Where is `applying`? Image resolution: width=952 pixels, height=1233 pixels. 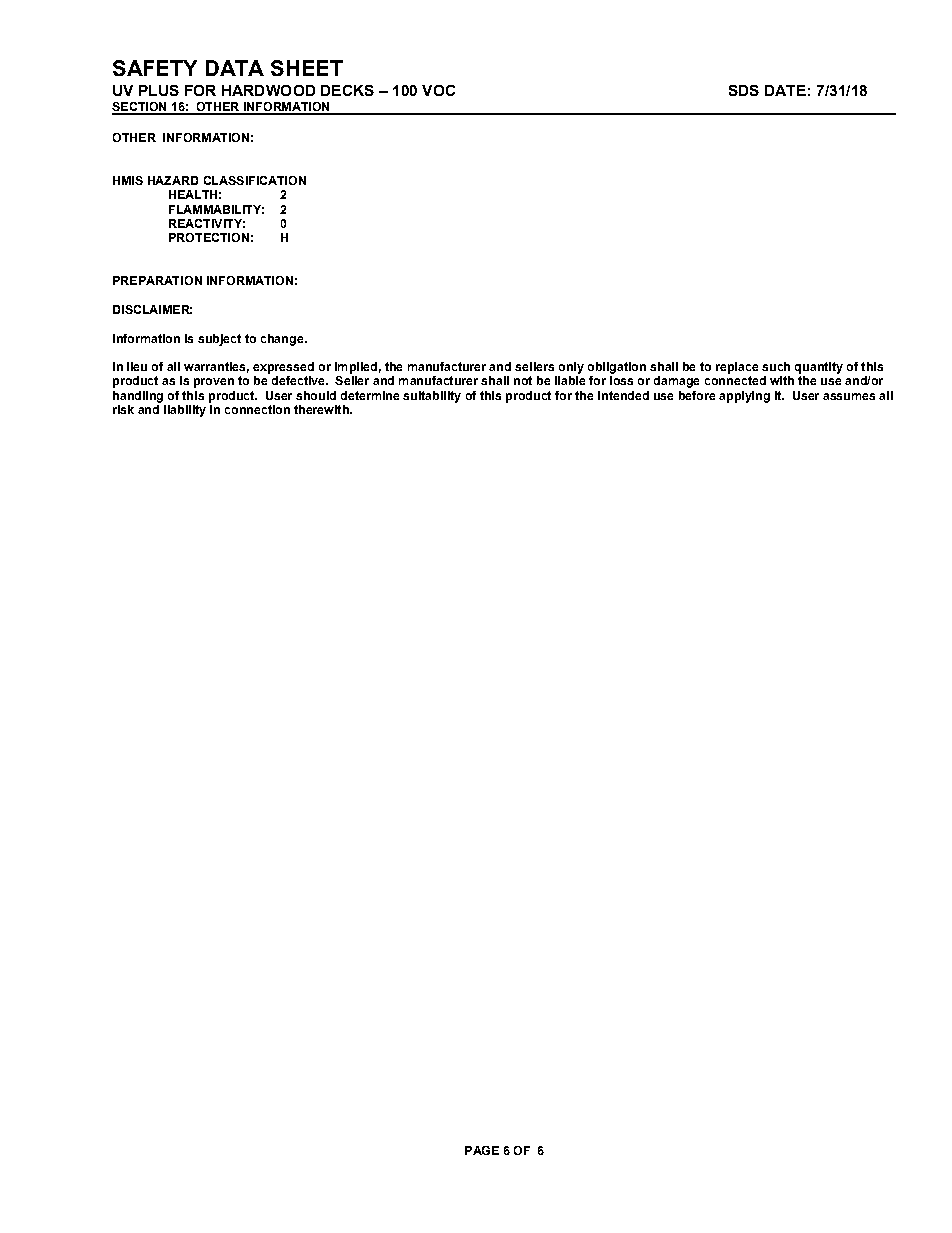 applying is located at coordinates (744, 397).
